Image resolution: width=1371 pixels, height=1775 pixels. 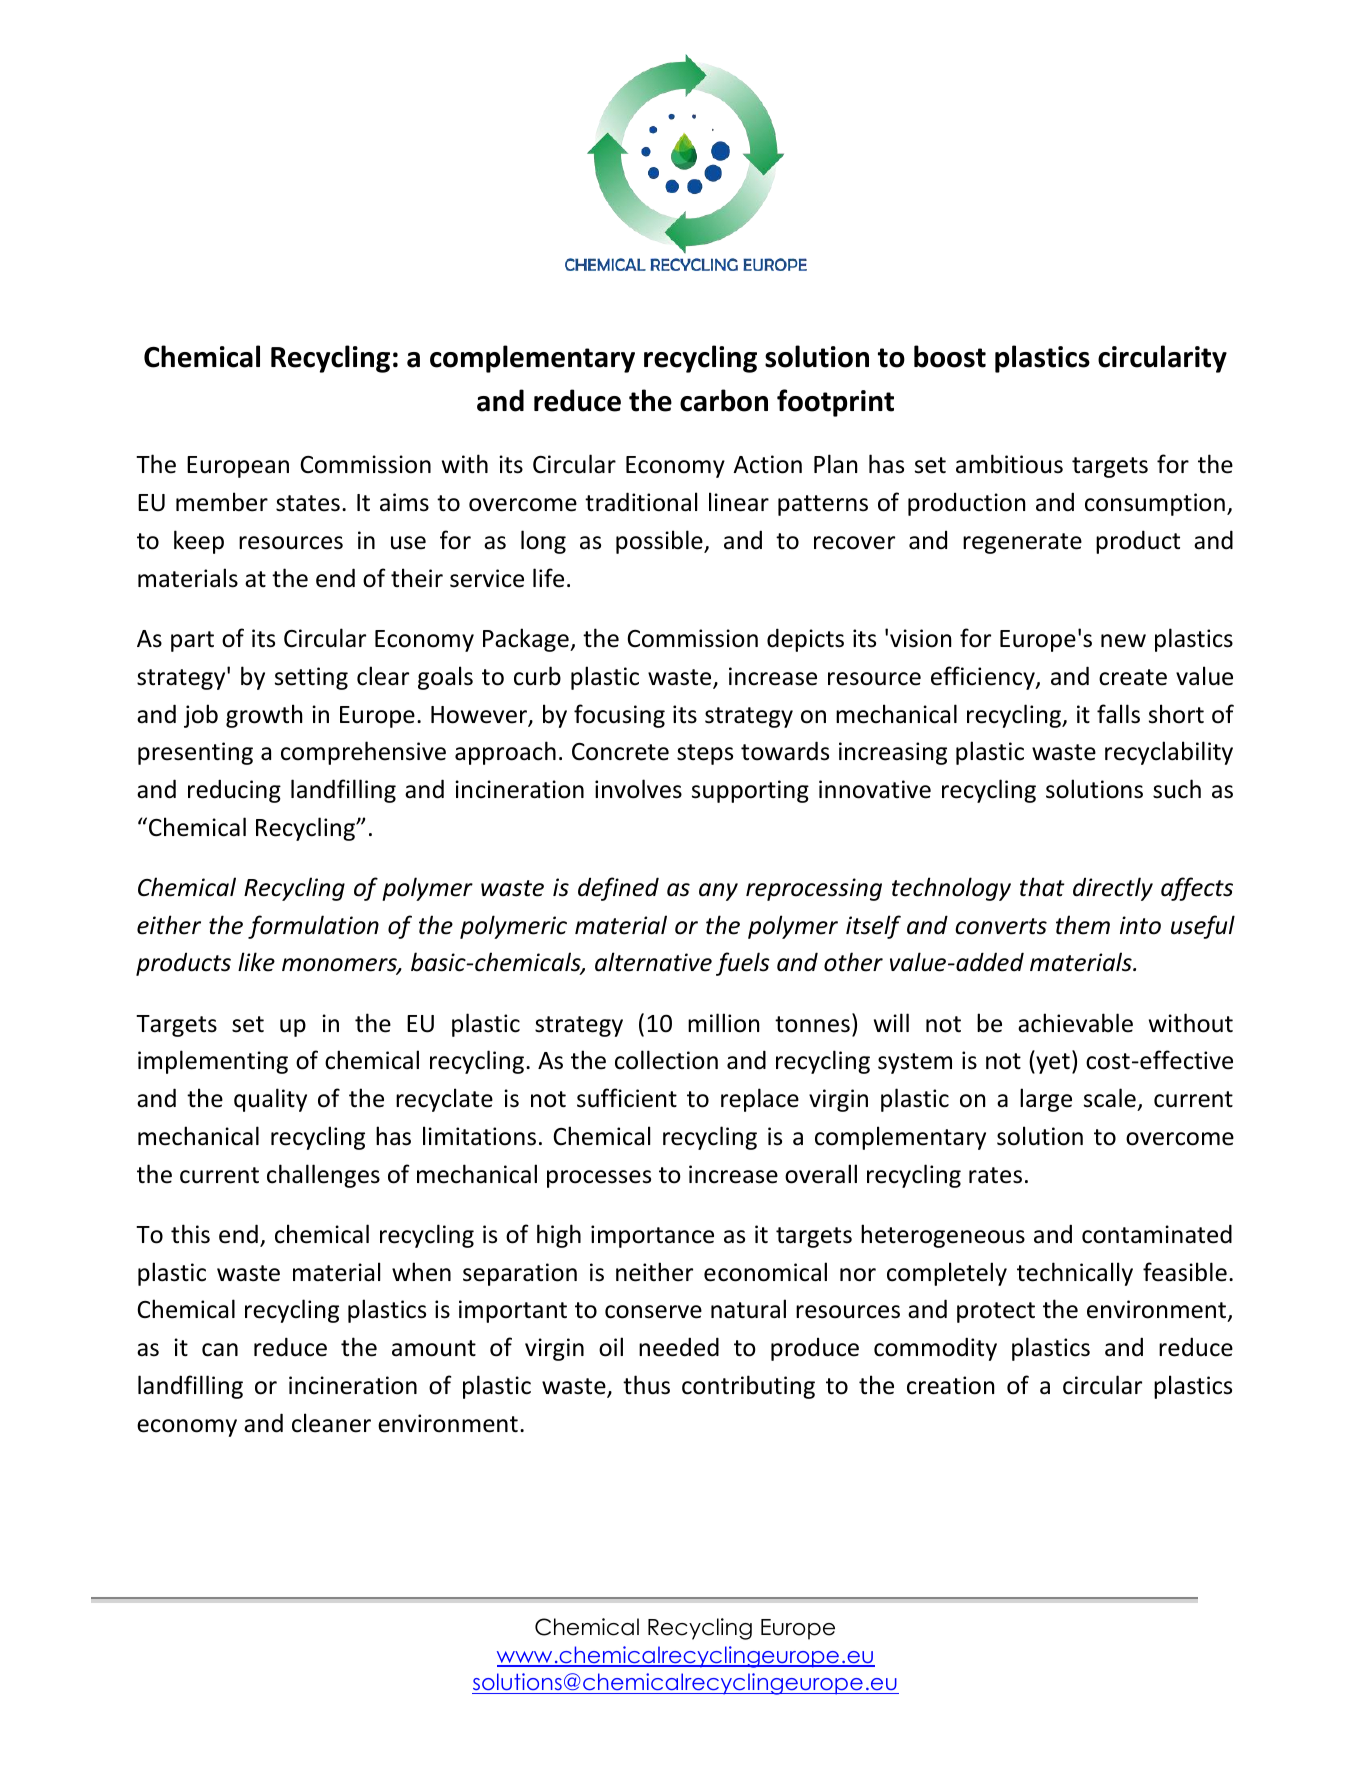 What do you see at coordinates (646, 1385) in the screenshot?
I see `thus` at bounding box center [646, 1385].
